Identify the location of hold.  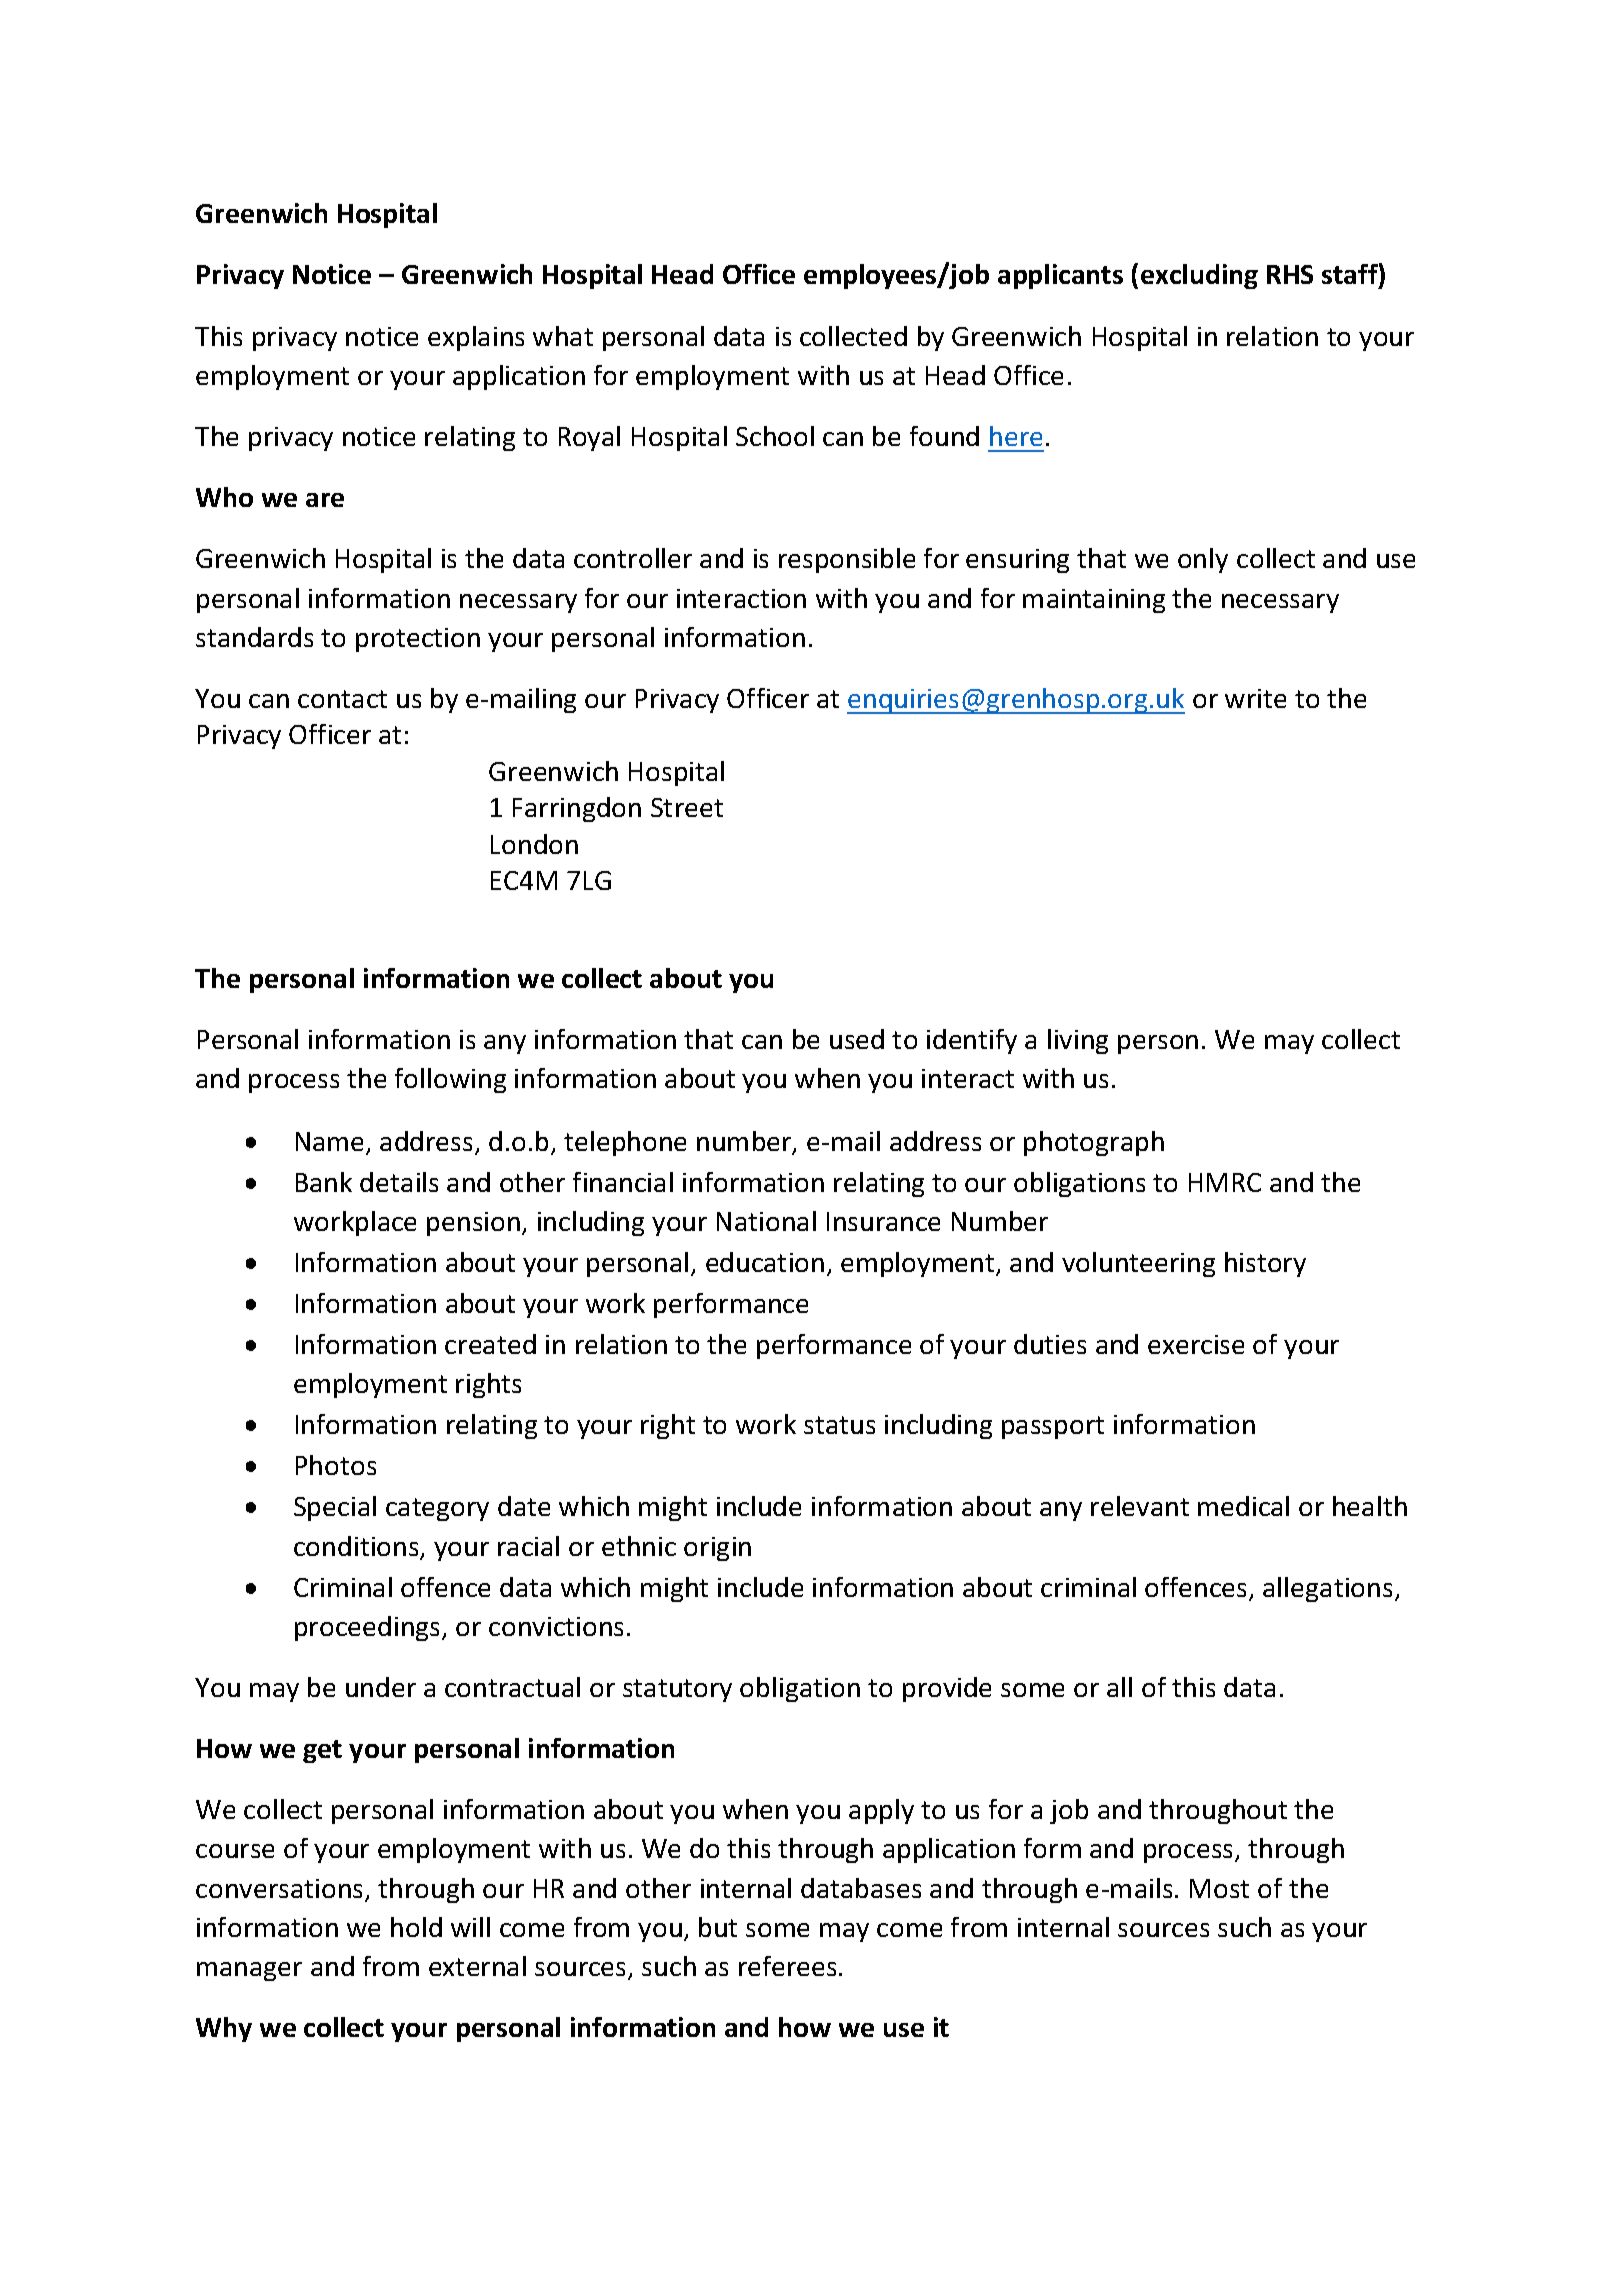
(416, 1927).
